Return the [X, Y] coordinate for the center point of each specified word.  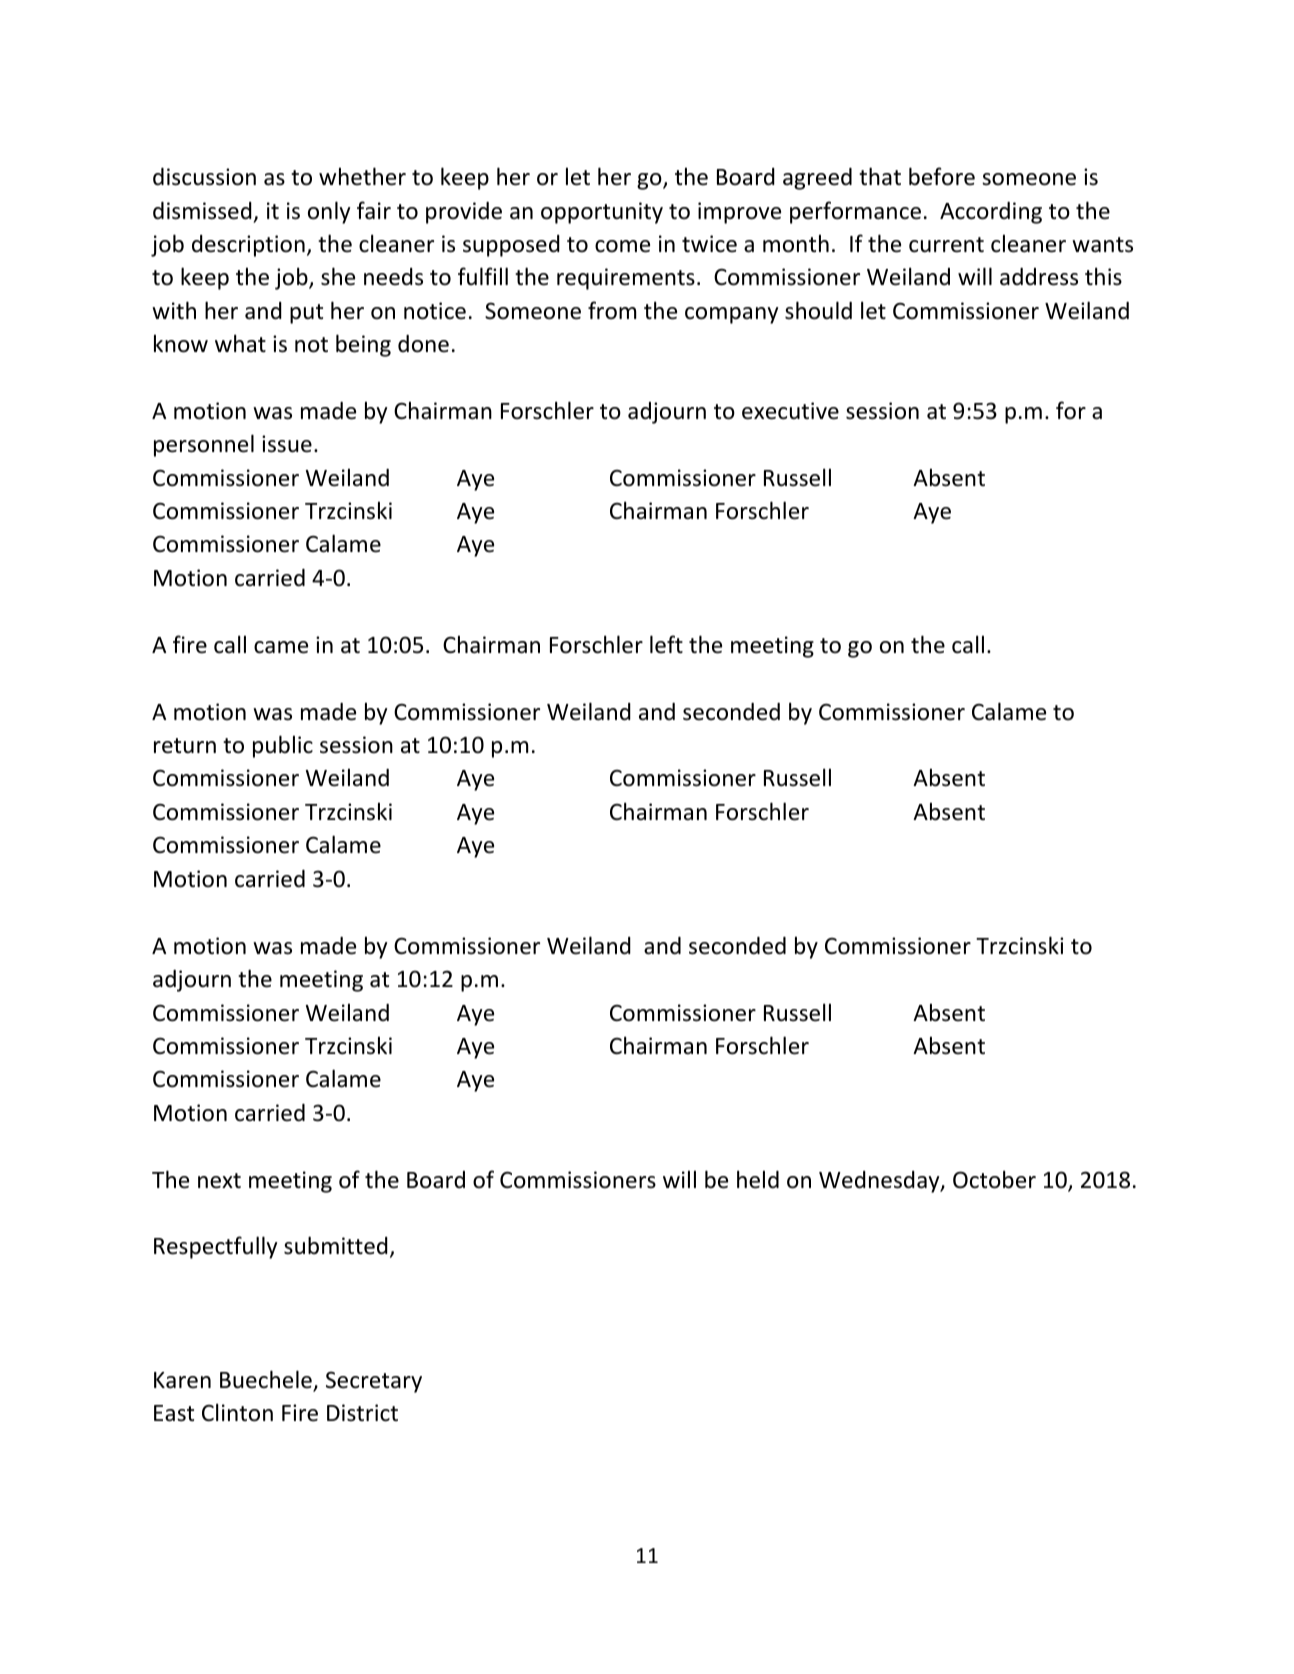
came [281, 647]
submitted [336, 1245]
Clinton [237, 1412]
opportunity [602, 213]
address [1039, 277]
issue [287, 444]
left [666, 644]
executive [790, 411]
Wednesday [880, 1182]
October [994, 1179]
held [758, 1179]
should [818, 310]
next [219, 1181]
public [283, 746]
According [991, 213]
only [329, 212]
